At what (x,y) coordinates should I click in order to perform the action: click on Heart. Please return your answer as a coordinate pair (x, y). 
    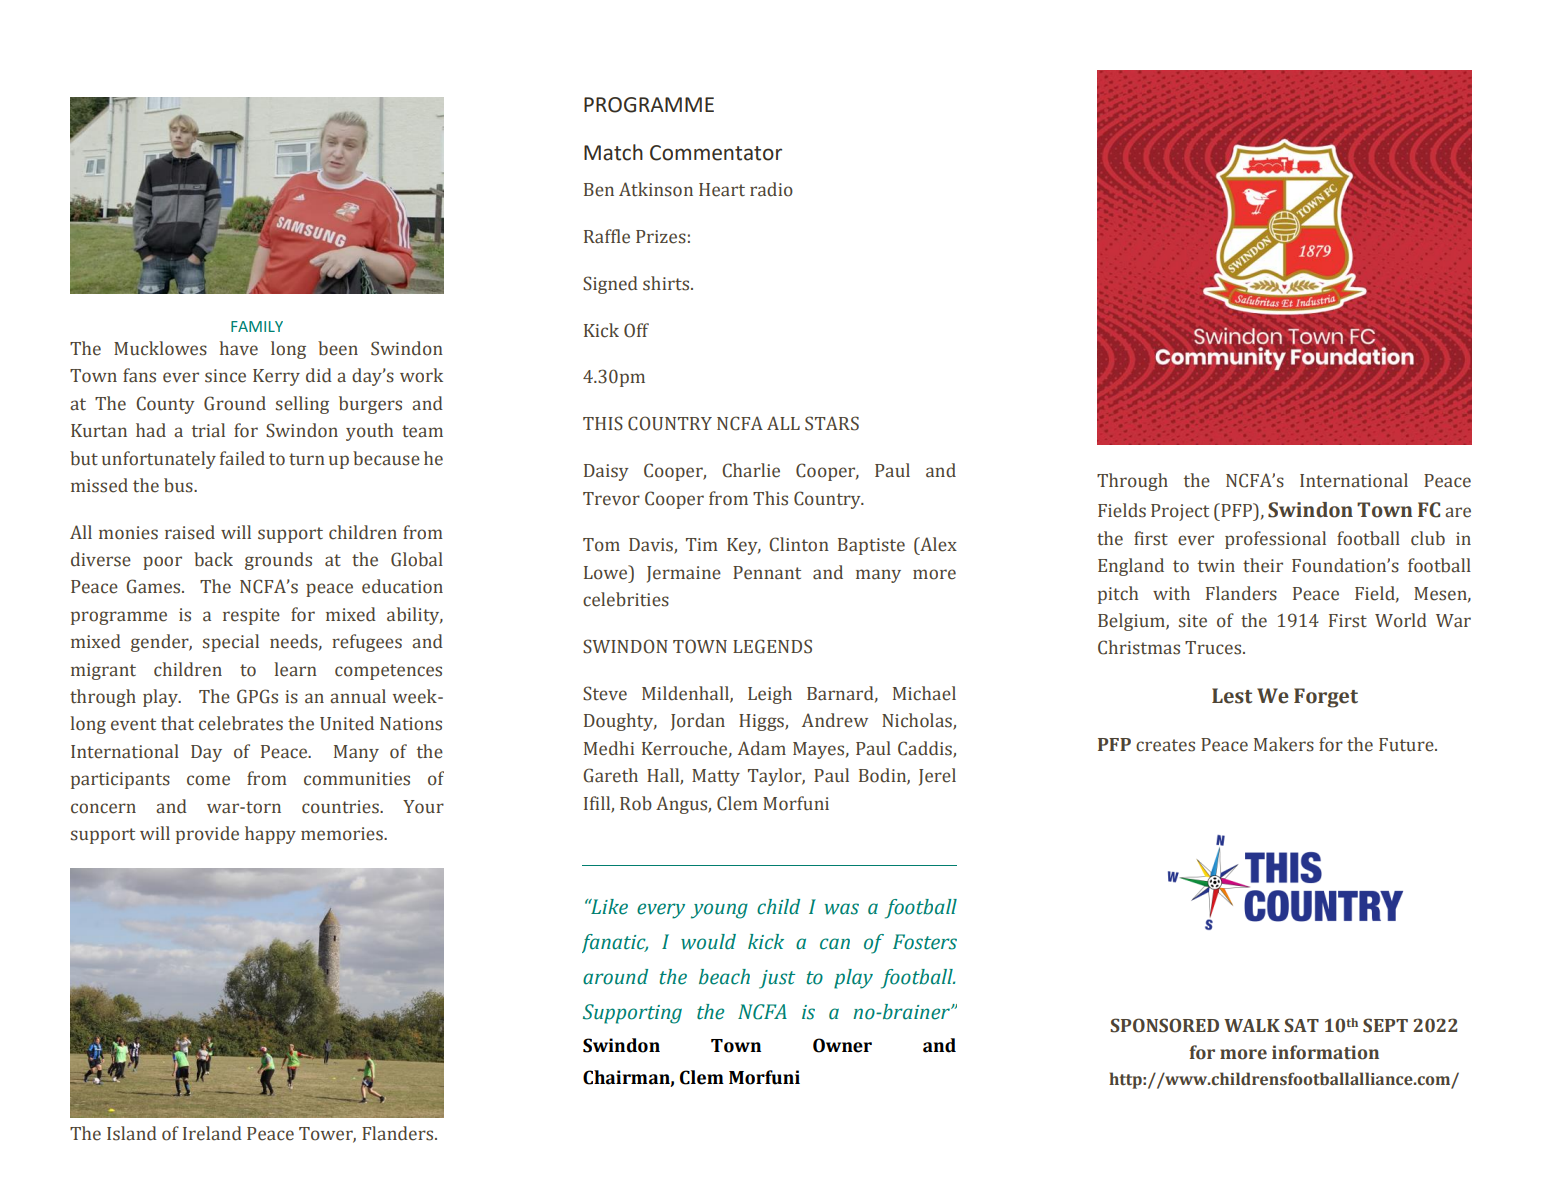
    Looking at the image, I should click on (722, 190).
